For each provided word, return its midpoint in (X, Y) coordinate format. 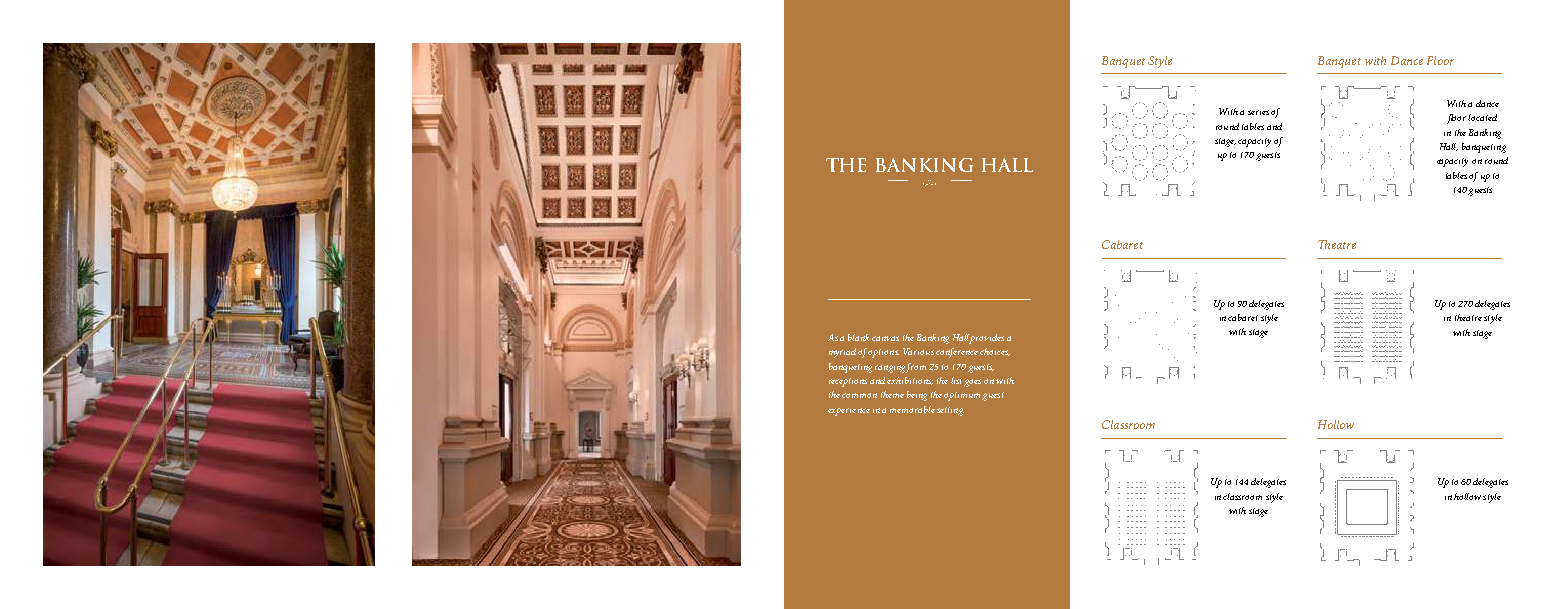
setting (950, 411)
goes (972, 383)
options (884, 353)
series (1258, 112)
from (916, 368)
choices (995, 352)
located (1482, 117)
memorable (912, 409)
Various (918, 351)
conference (957, 353)
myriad (844, 353)
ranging (891, 369)
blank (858, 337)
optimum (962, 396)
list (956, 380)
